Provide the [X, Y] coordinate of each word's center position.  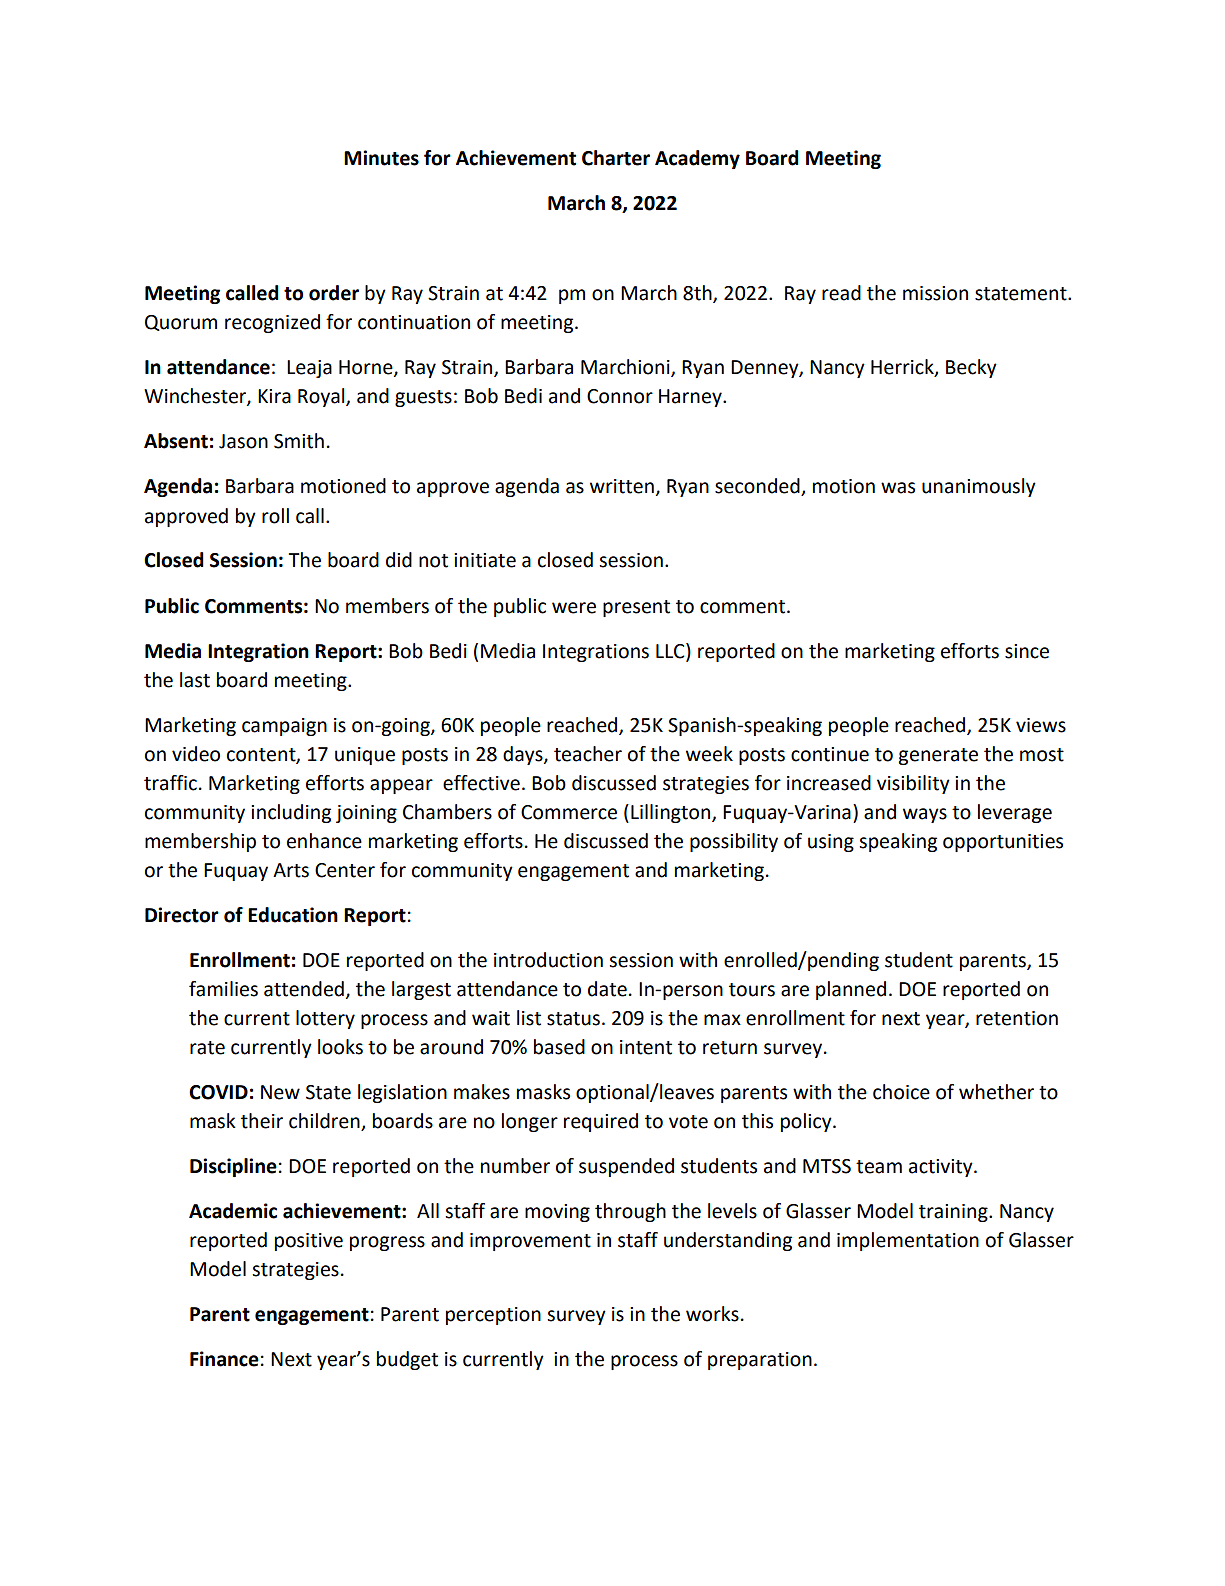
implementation [908, 1241]
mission [935, 293]
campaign [284, 727]
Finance [224, 1359]
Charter [616, 158]
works [712, 1314]
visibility [913, 784]
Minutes [381, 158]
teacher [588, 754]
